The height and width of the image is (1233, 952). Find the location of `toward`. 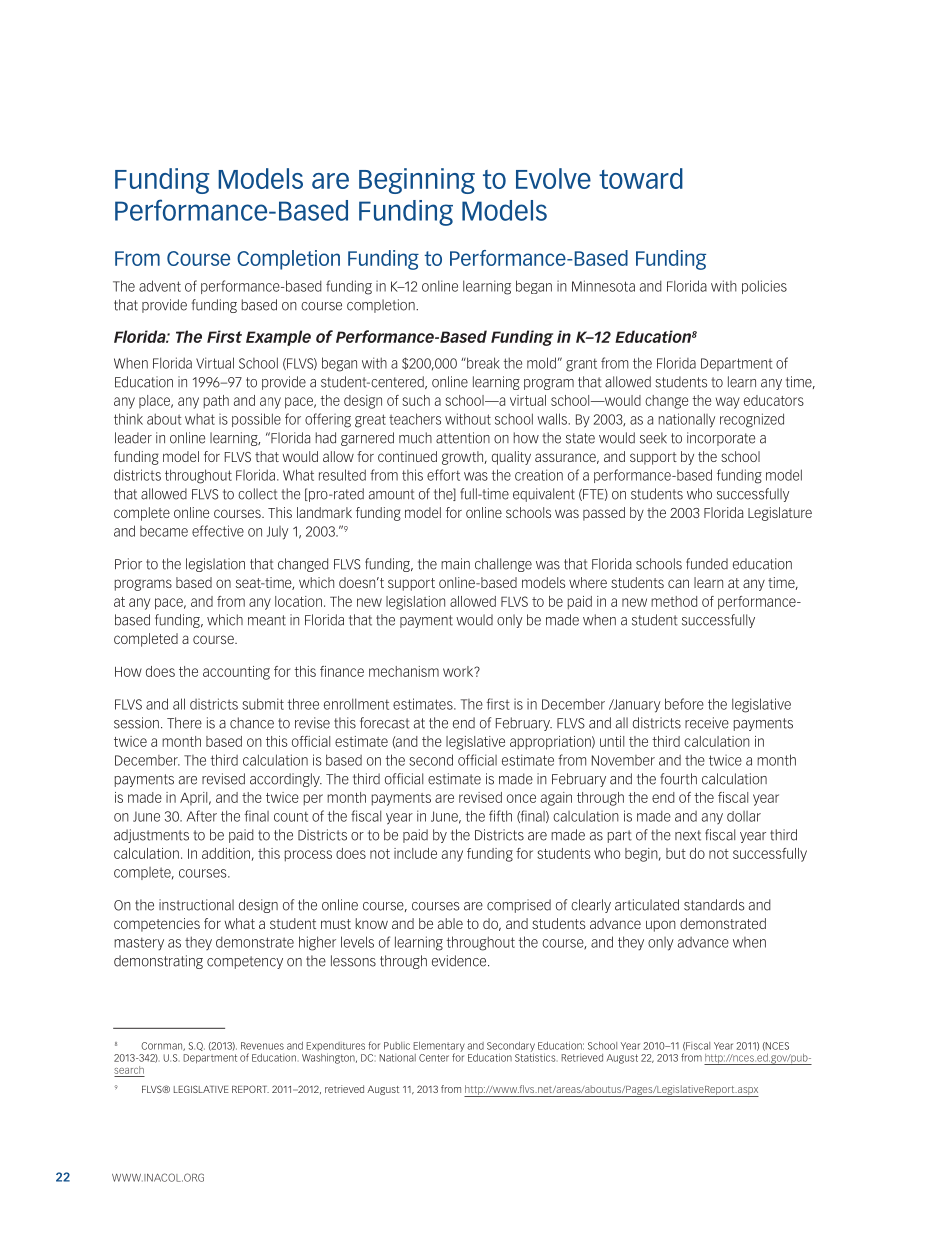

toward is located at coordinates (641, 178).
